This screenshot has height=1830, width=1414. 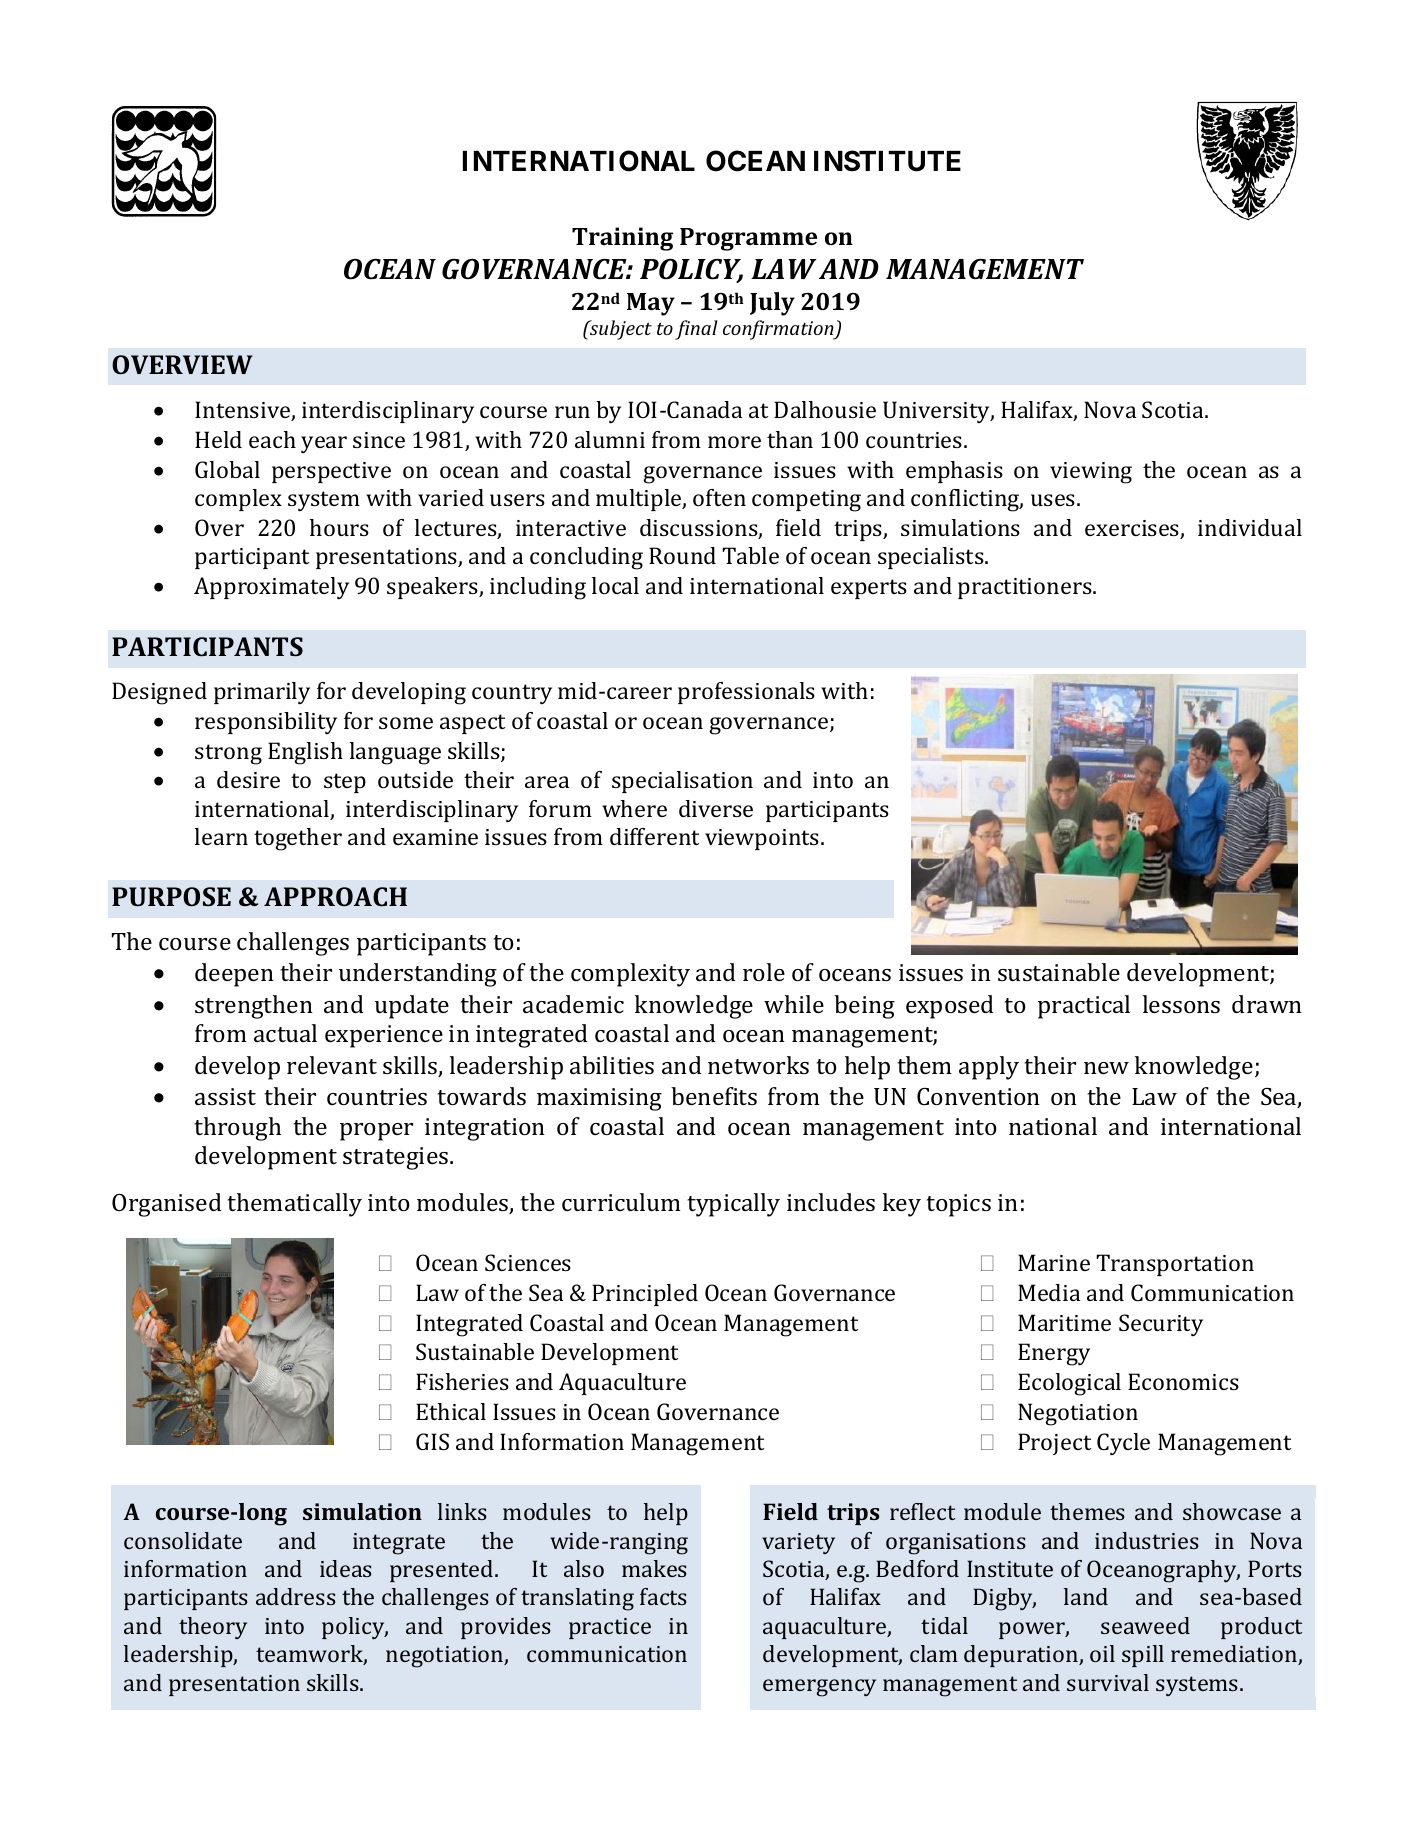 What do you see at coordinates (764, 972) in the screenshot?
I see `role` at bounding box center [764, 972].
